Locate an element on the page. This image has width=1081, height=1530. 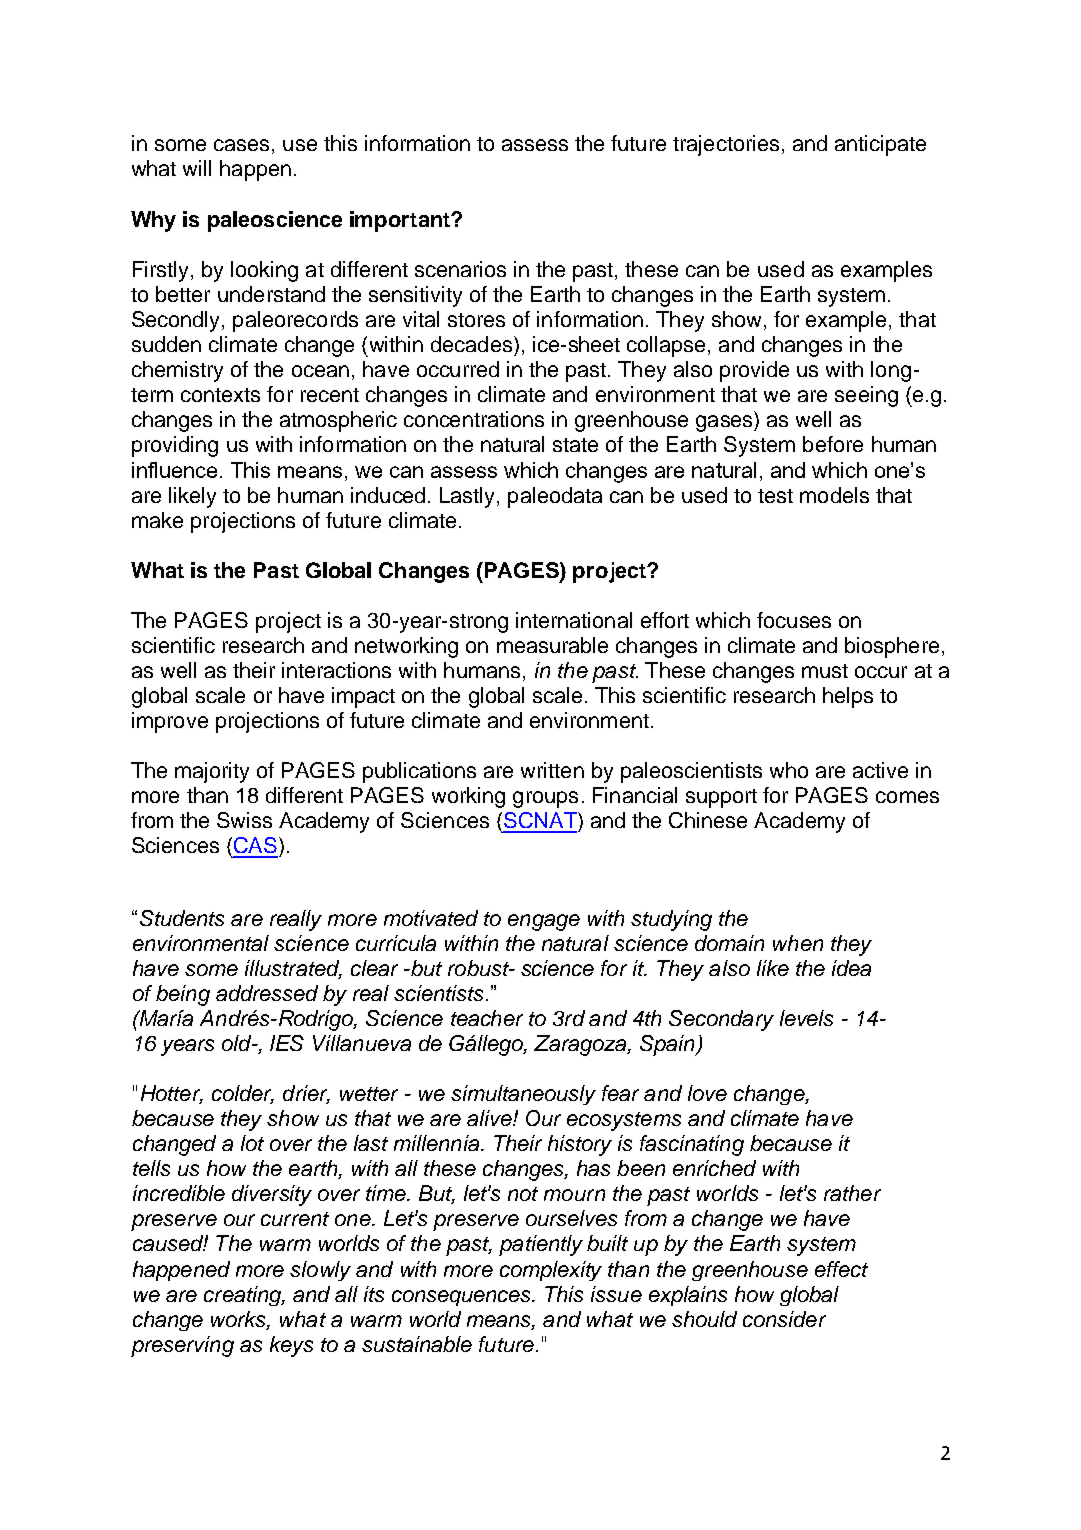
anticipate is located at coordinates (880, 145).
